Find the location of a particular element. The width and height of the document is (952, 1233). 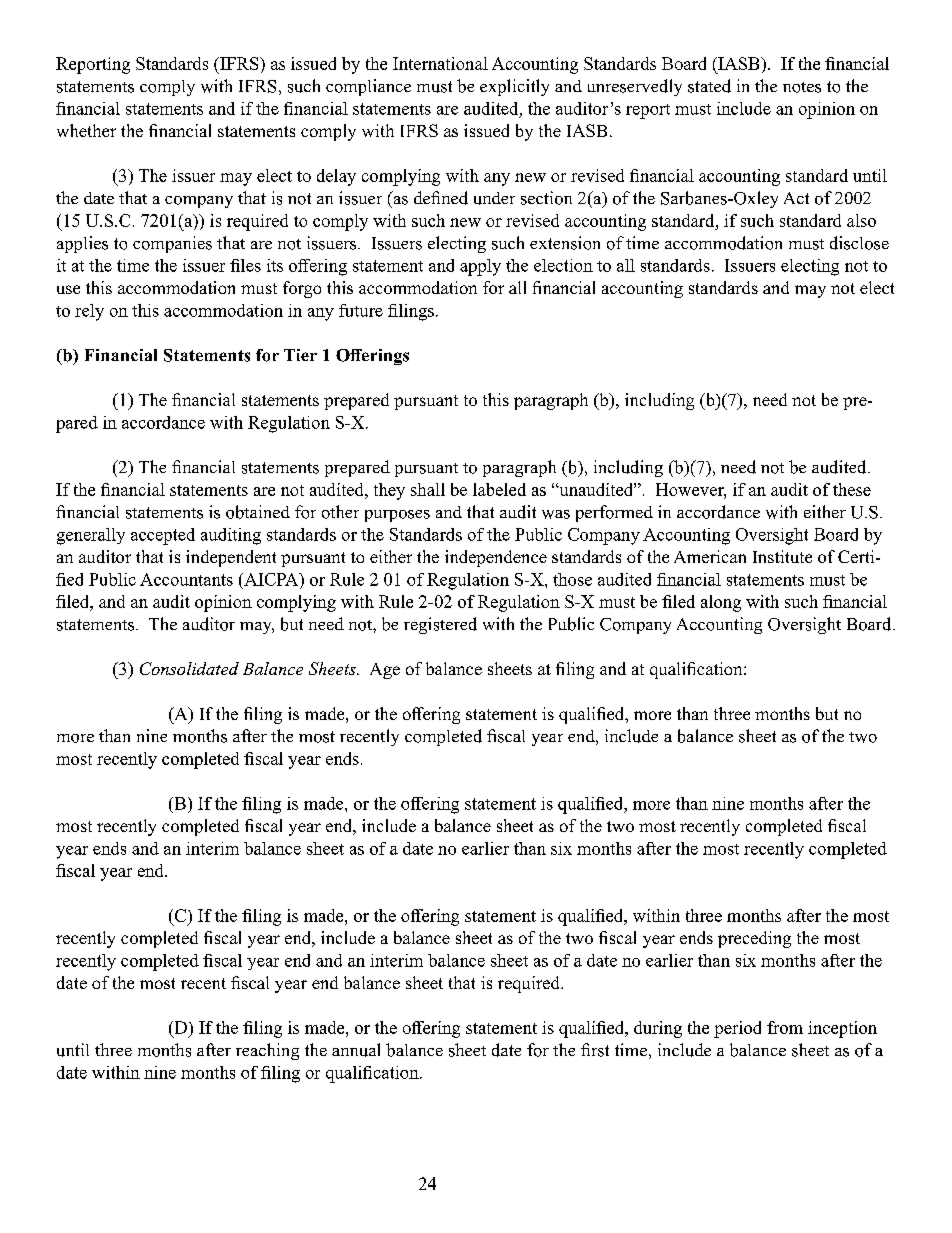

from is located at coordinates (785, 1027).
